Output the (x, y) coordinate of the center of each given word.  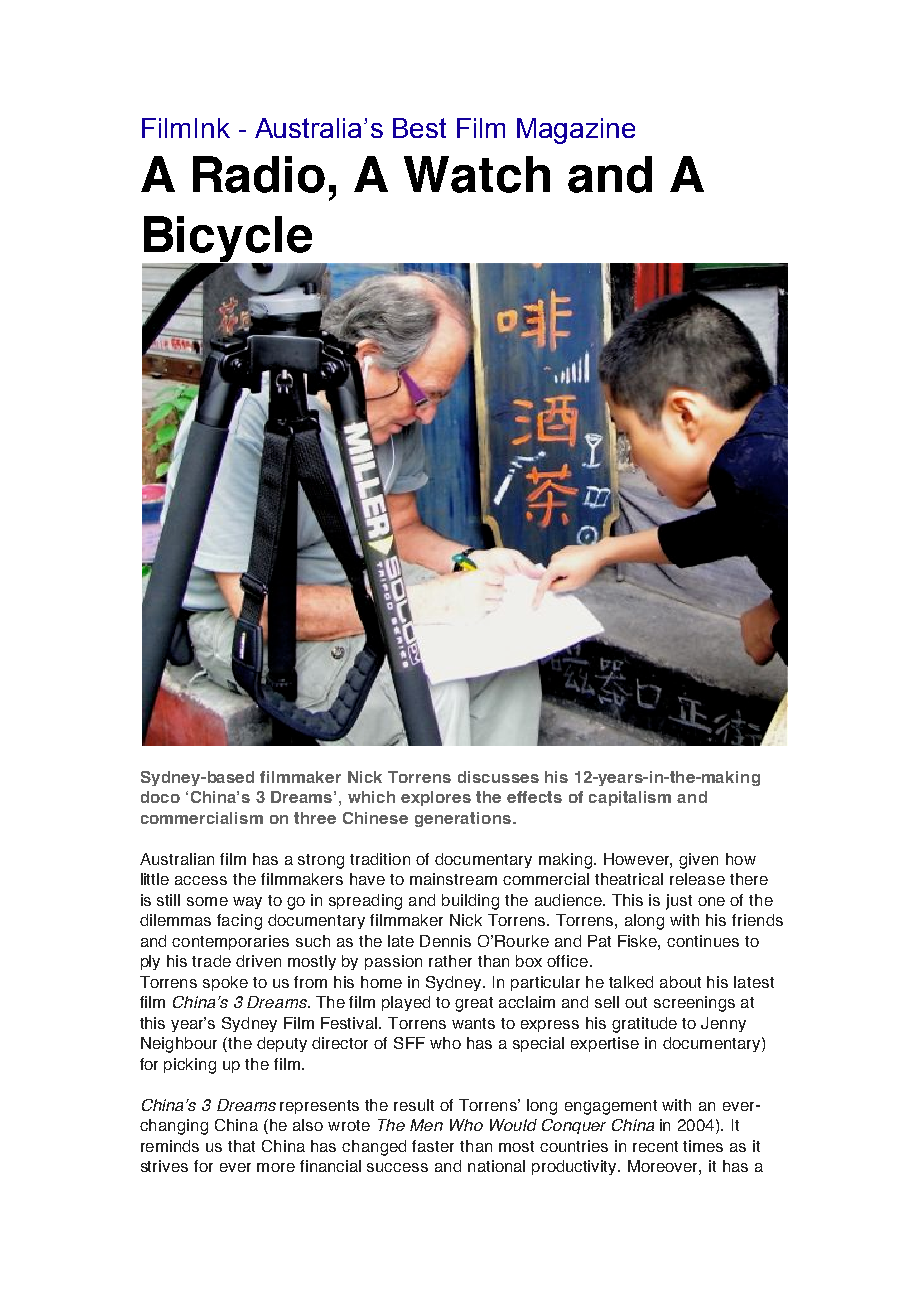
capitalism (630, 798)
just (679, 902)
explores (436, 798)
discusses (498, 777)
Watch (477, 174)
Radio (259, 174)
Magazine (576, 131)
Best (419, 128)
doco (160, 797)
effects (534, 797)
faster (433, 1146)
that (241, 1146)
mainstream (453, 879)
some (207, 901)
